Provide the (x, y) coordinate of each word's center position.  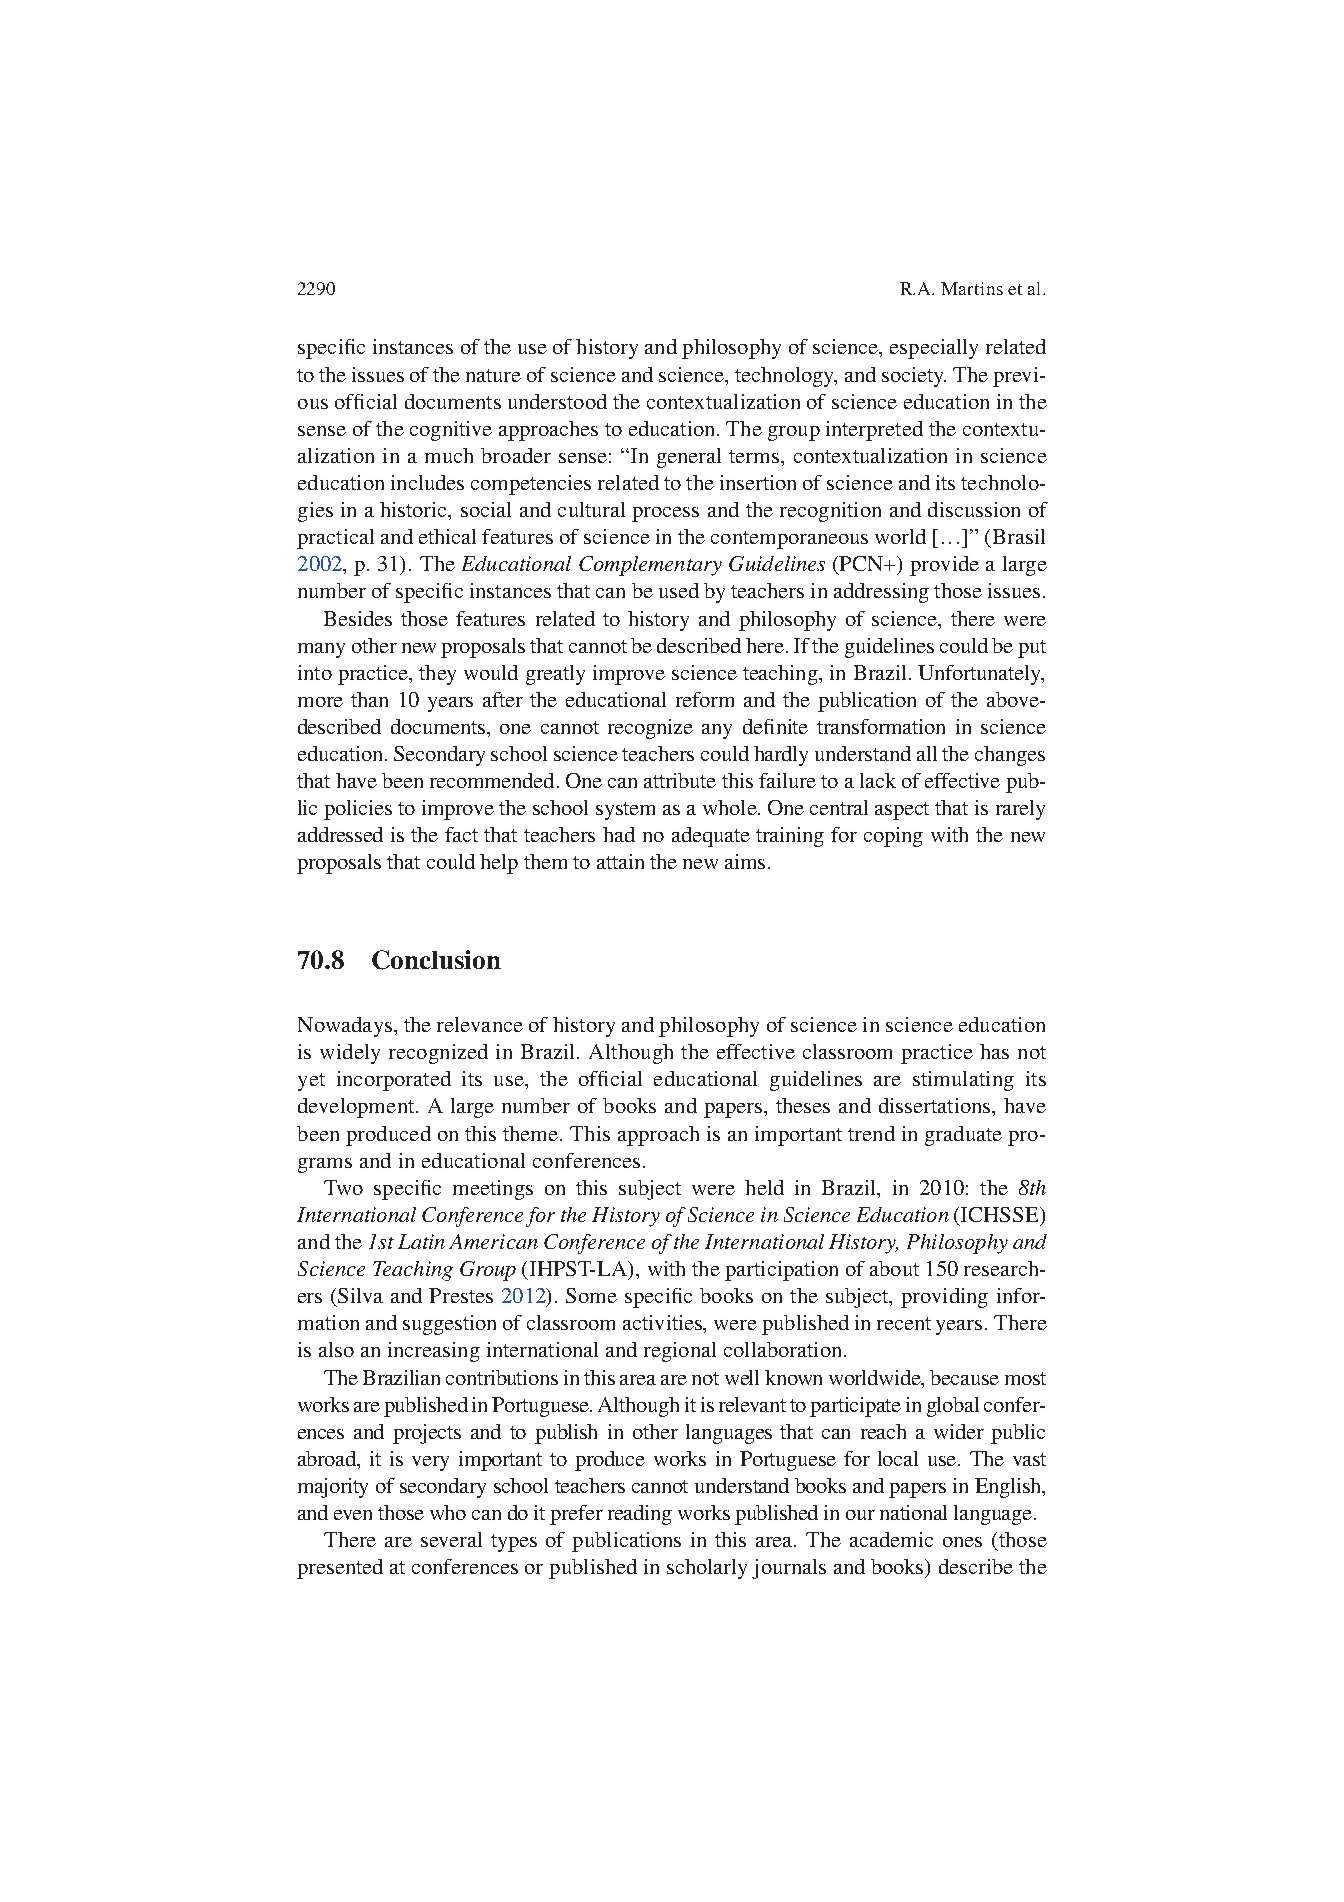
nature (493, 375)
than (369, 699)
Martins (972, 288)
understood (557, 401)
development (357, 1108)
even (353, 1515)
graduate (963, 1136)
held (764, 1187)
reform (705, 699)
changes (1010, 756)
